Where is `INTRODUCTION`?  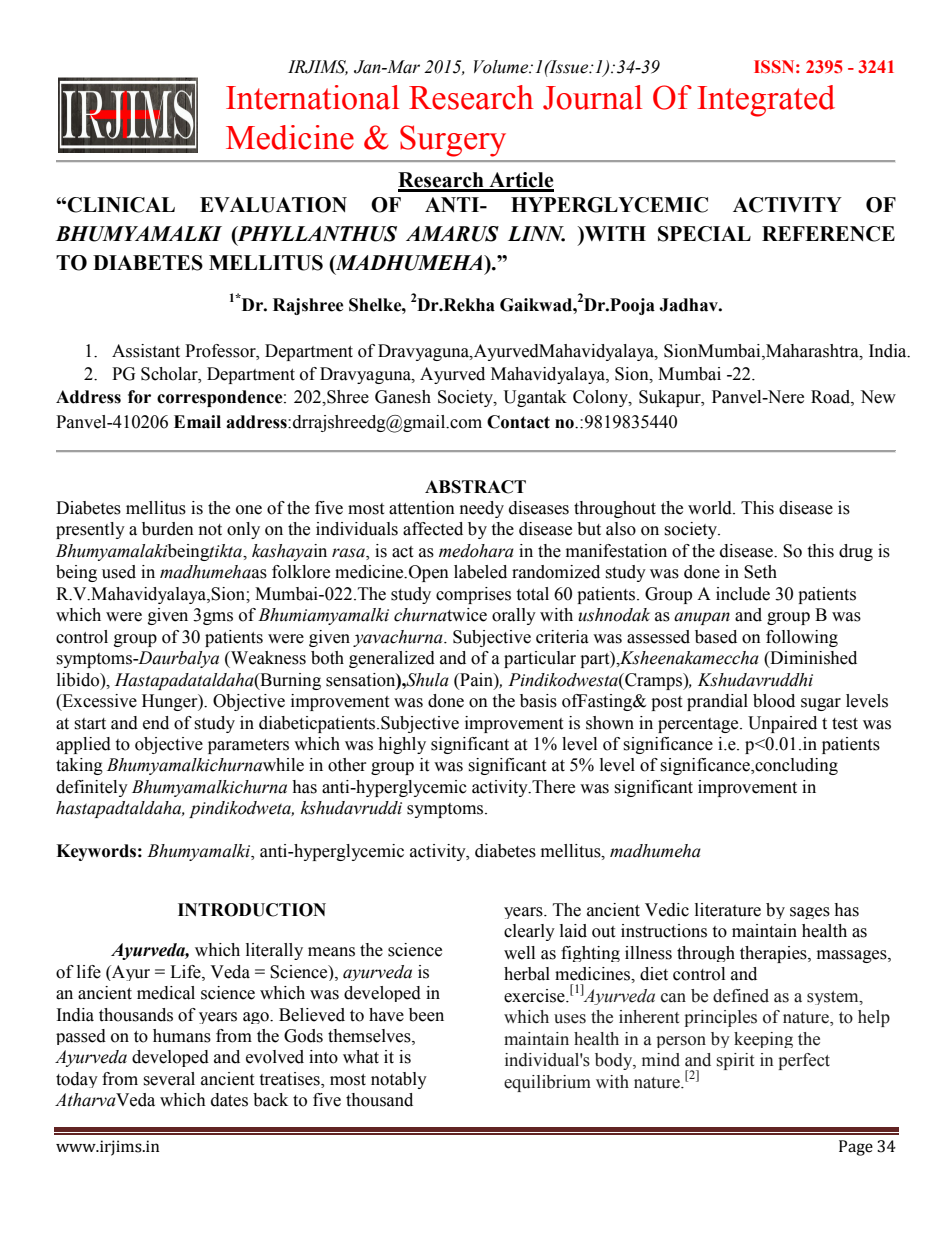
INTRODUCTION is located at coordinates (252, 910).
